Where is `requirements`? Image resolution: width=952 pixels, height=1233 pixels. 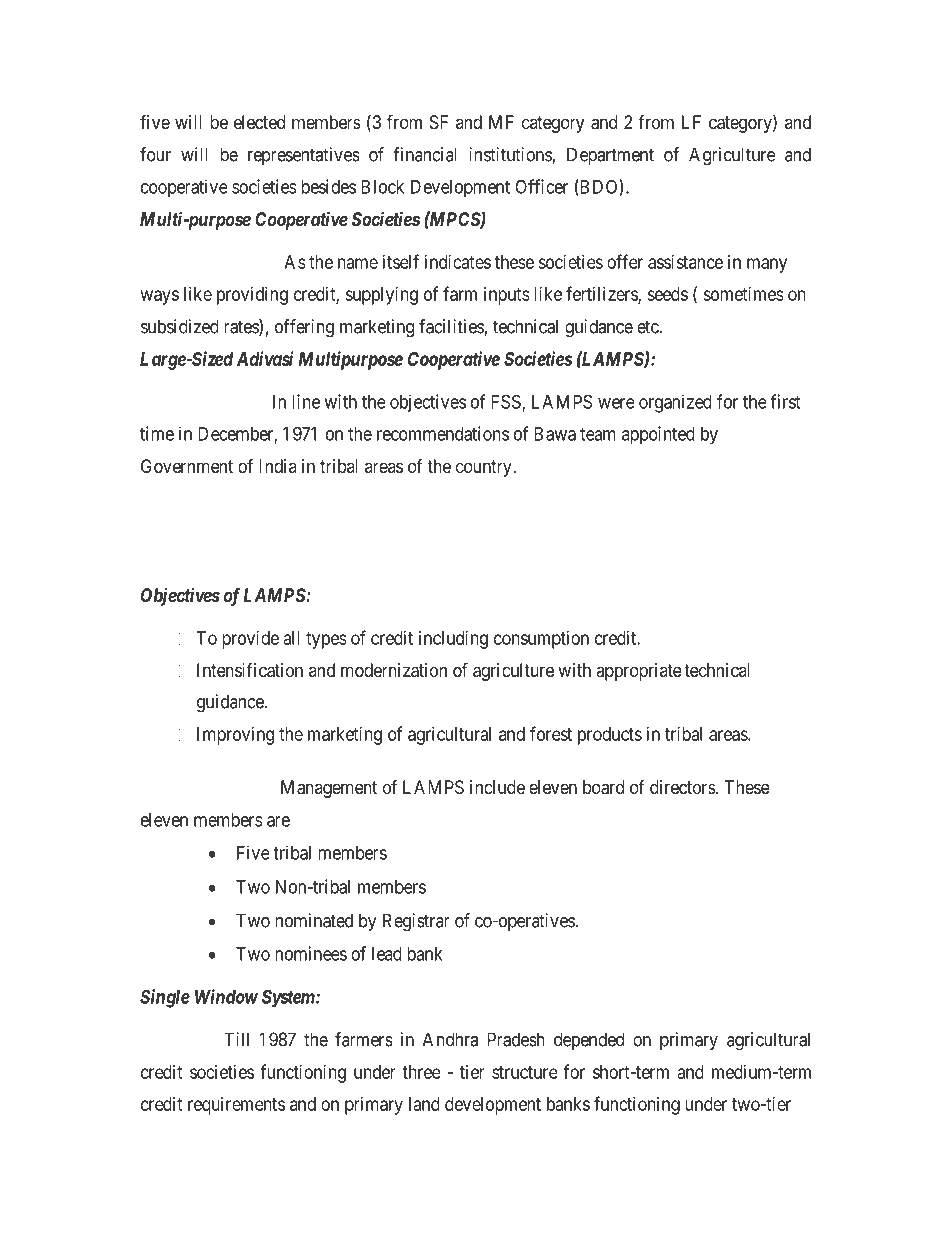
requirements is located at coordinates (236, 1106).
